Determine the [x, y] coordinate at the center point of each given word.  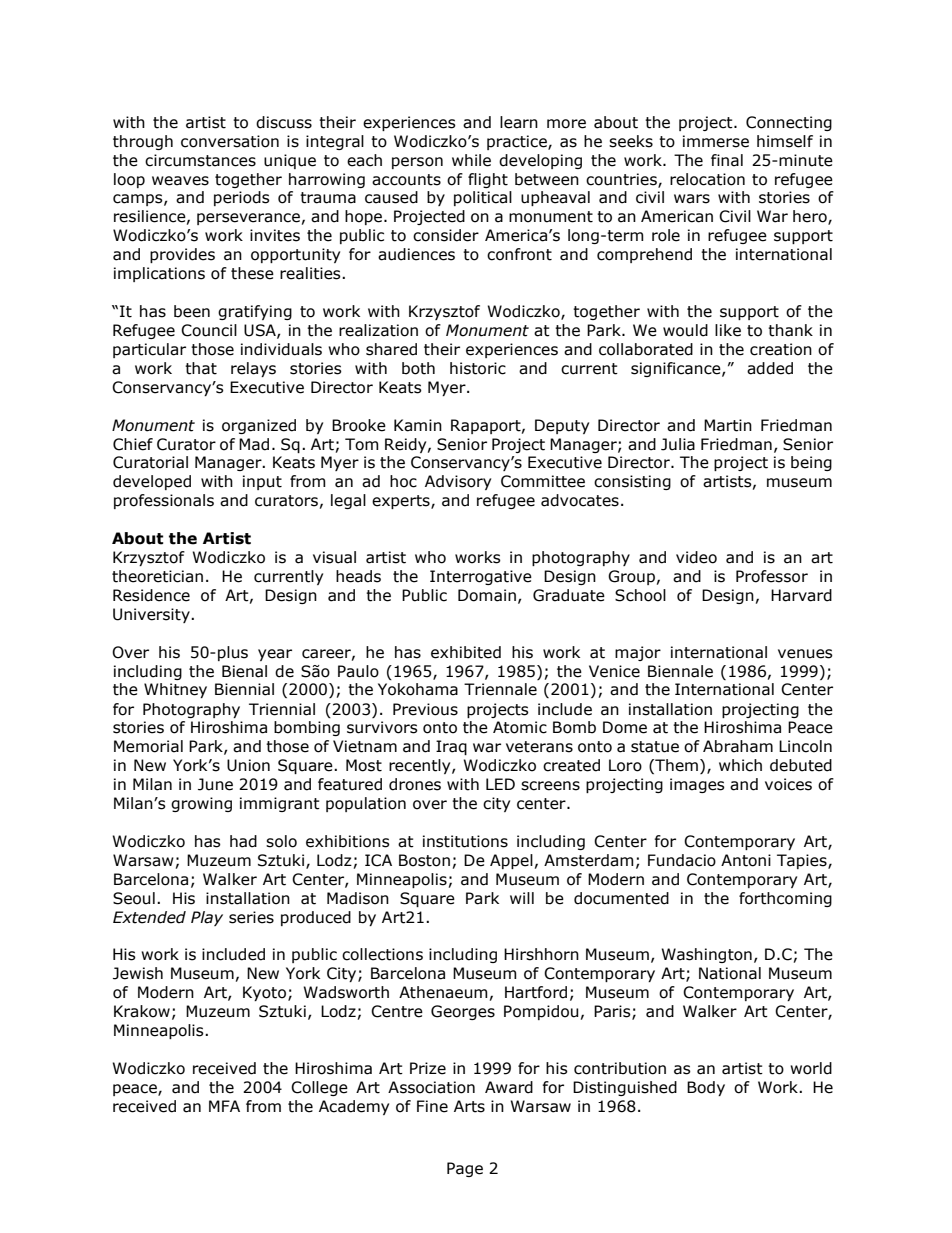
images [697, 785]
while [471, 160]
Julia [678, 444]
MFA [224, 1106]
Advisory [458, 482]
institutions [465, 841]
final [727, 160]
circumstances [200, 160]
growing [201, 804]
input [262, 482]
